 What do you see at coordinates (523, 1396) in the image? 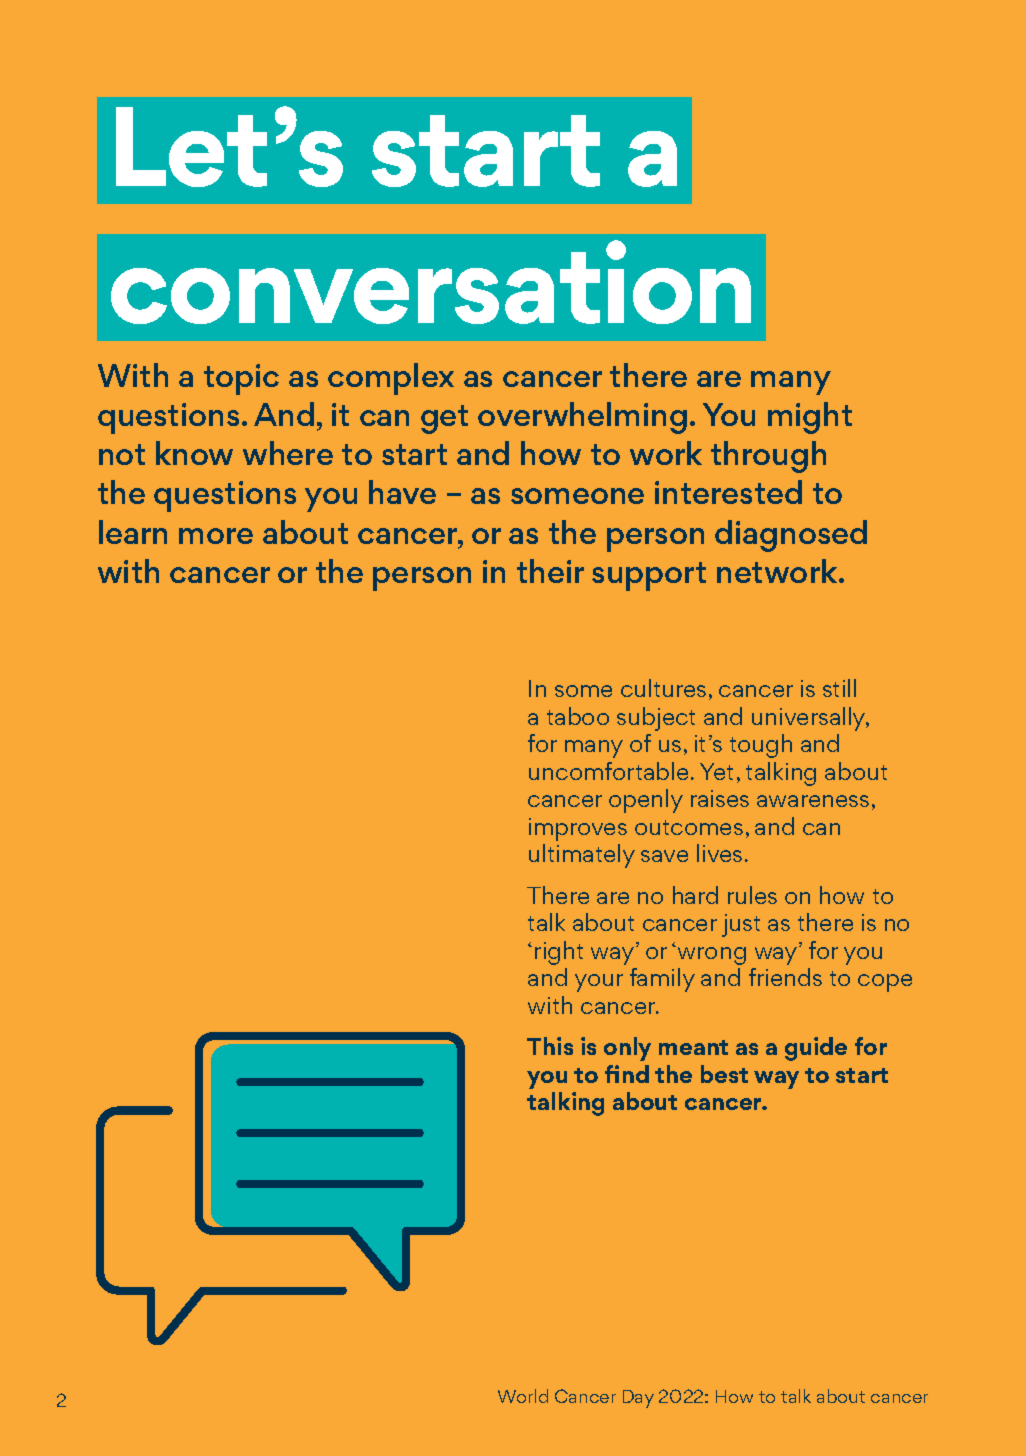
I see `World` at bounding box center [523, 1396].
